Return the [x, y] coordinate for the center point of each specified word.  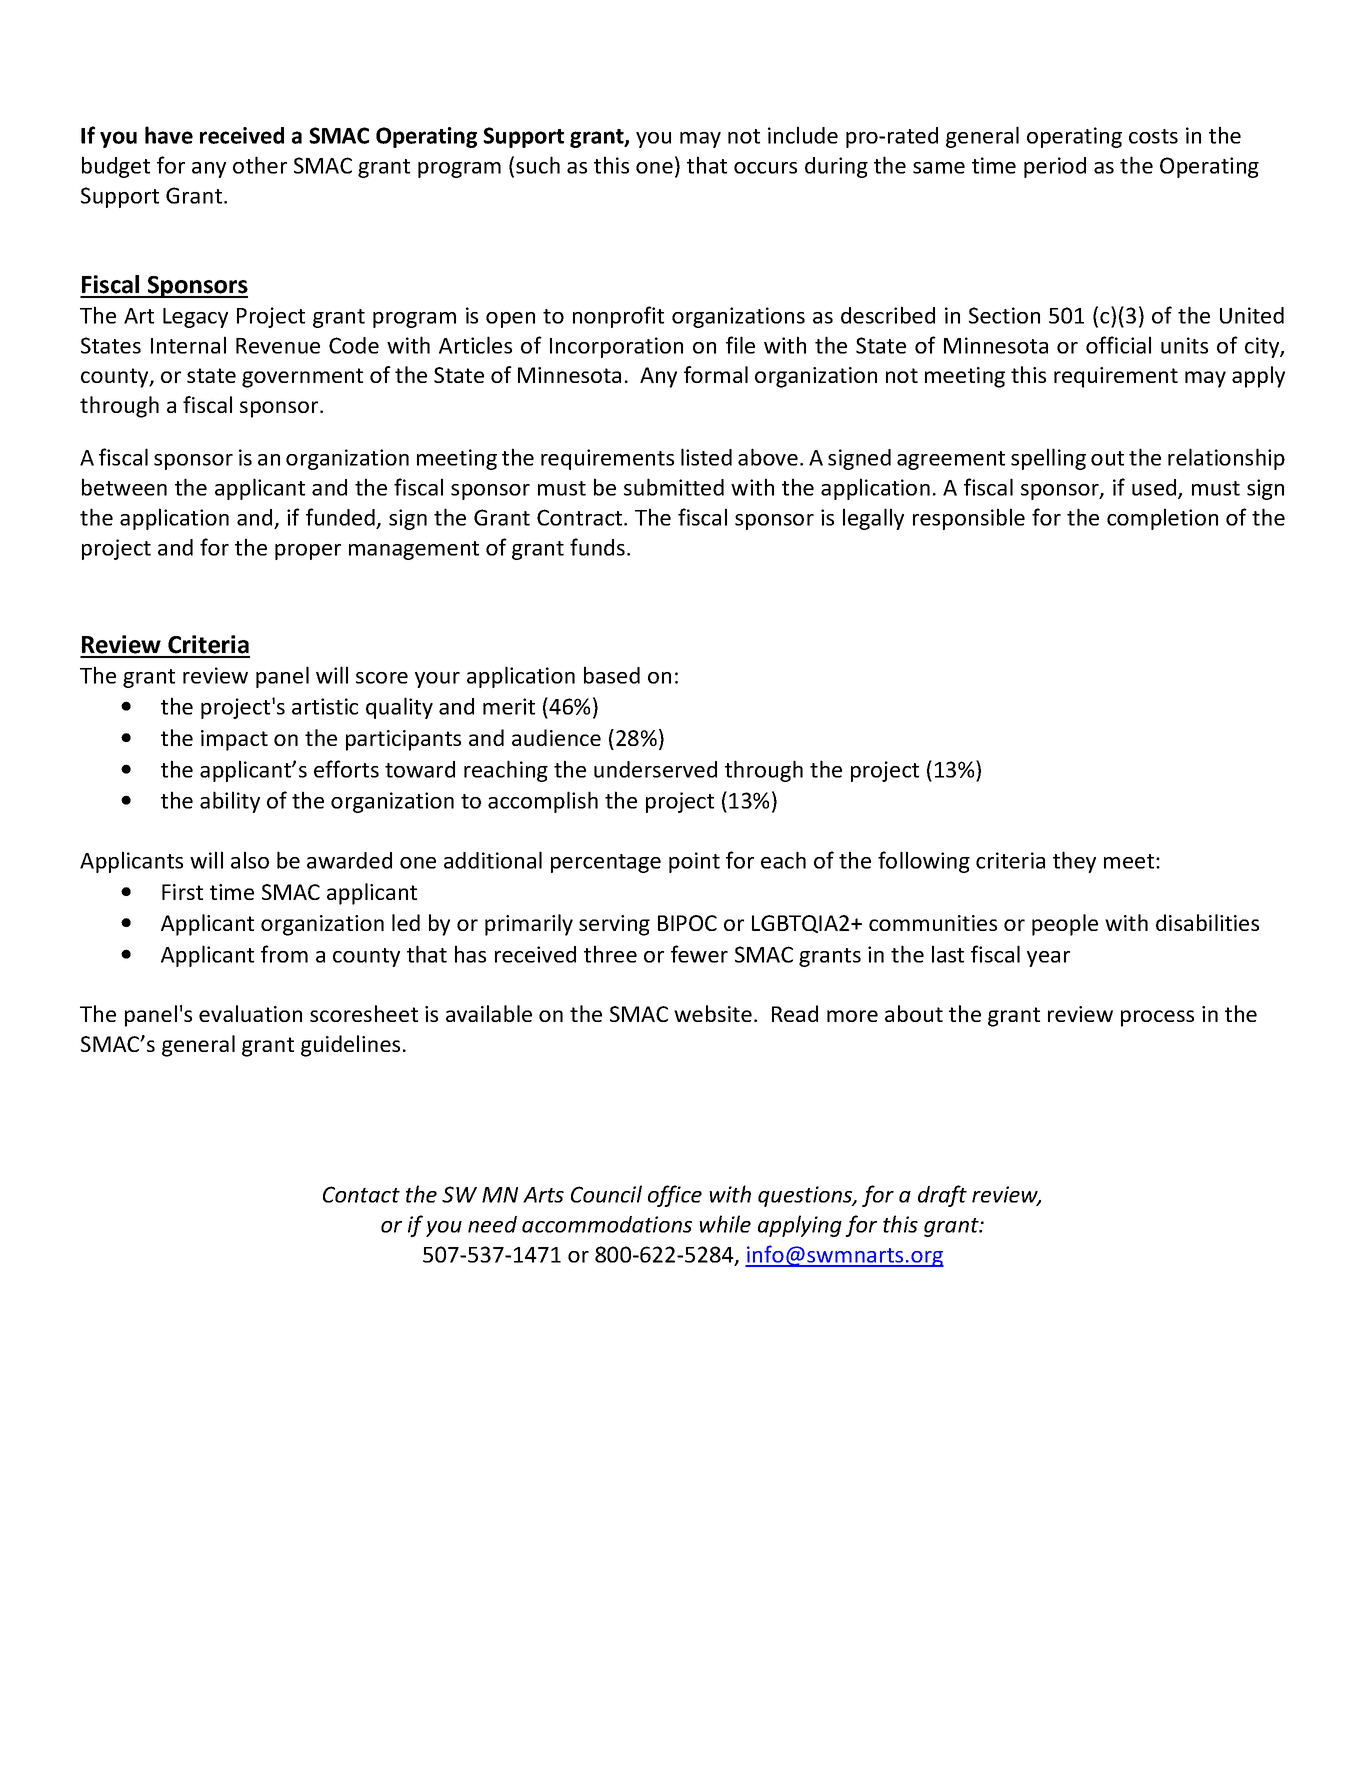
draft [942, 1196]
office [675, 1196]
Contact [361, 1194]
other [260, 165]
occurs [765, 168]
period [1055, 167]
